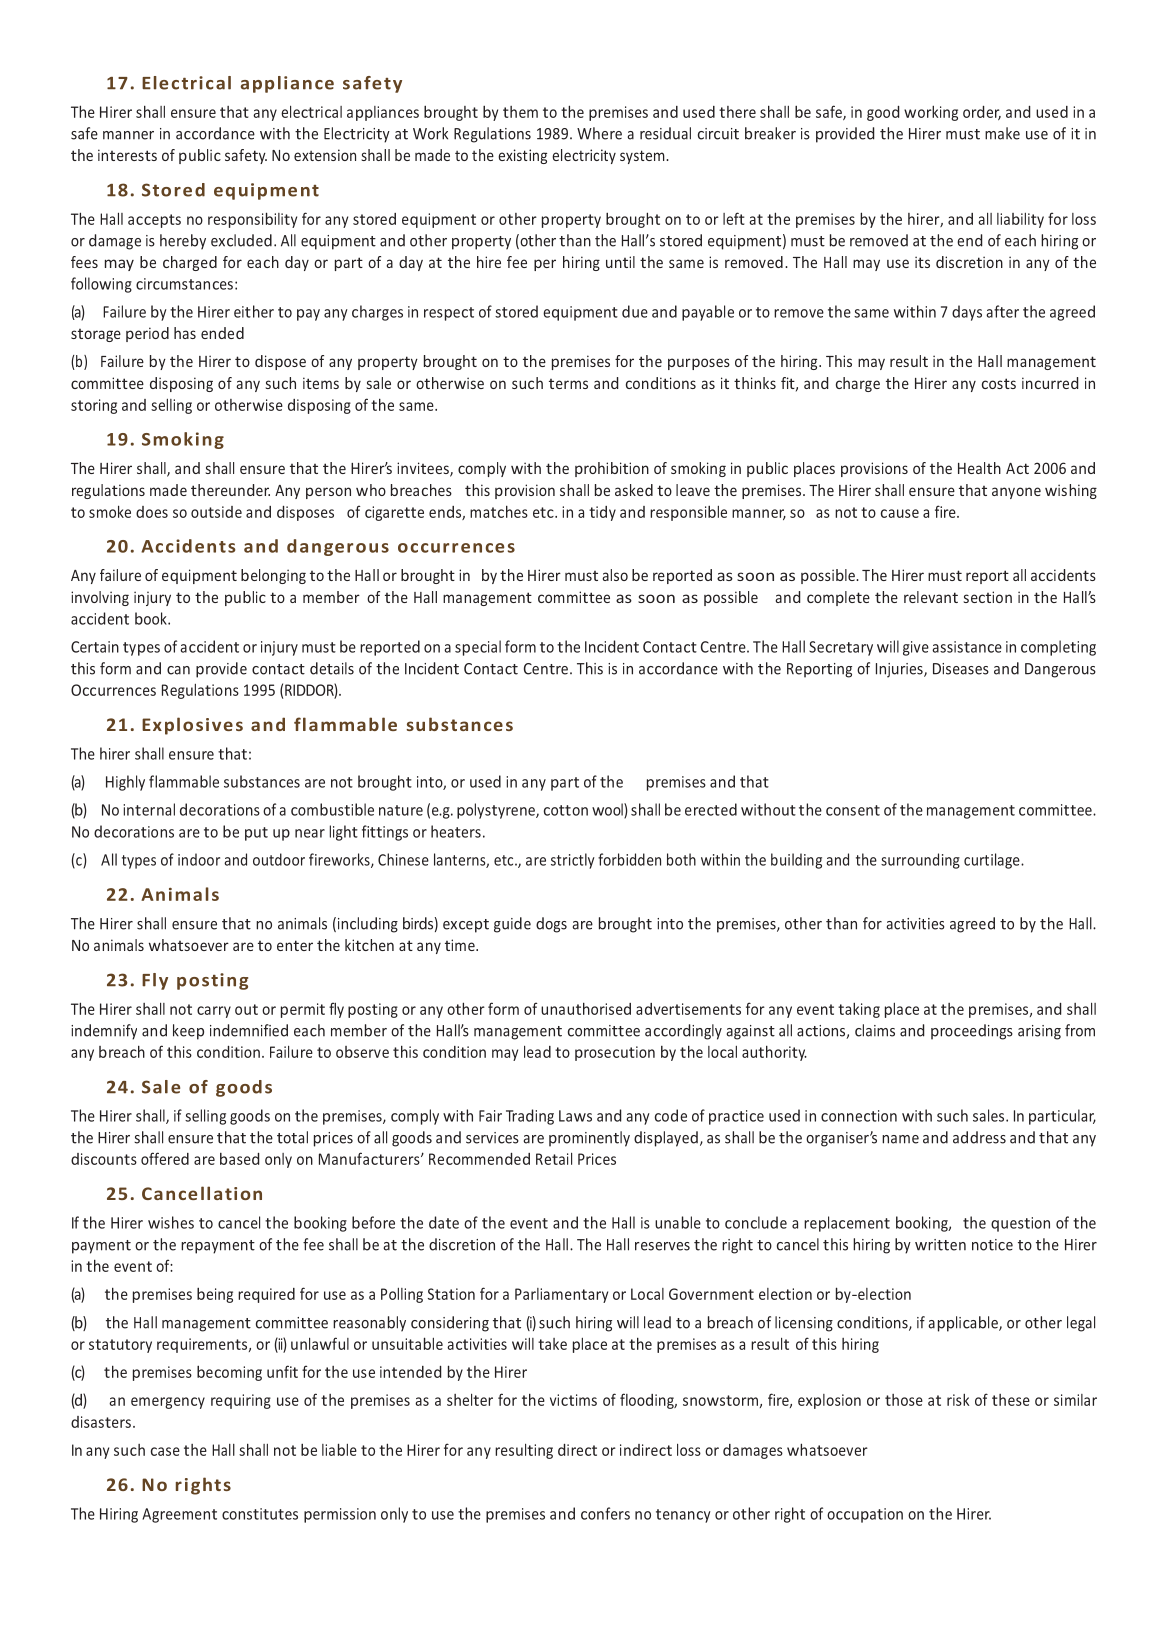 This screenshot has height=1652, width=1167. I want to click on confers, so click(605, 1513).
